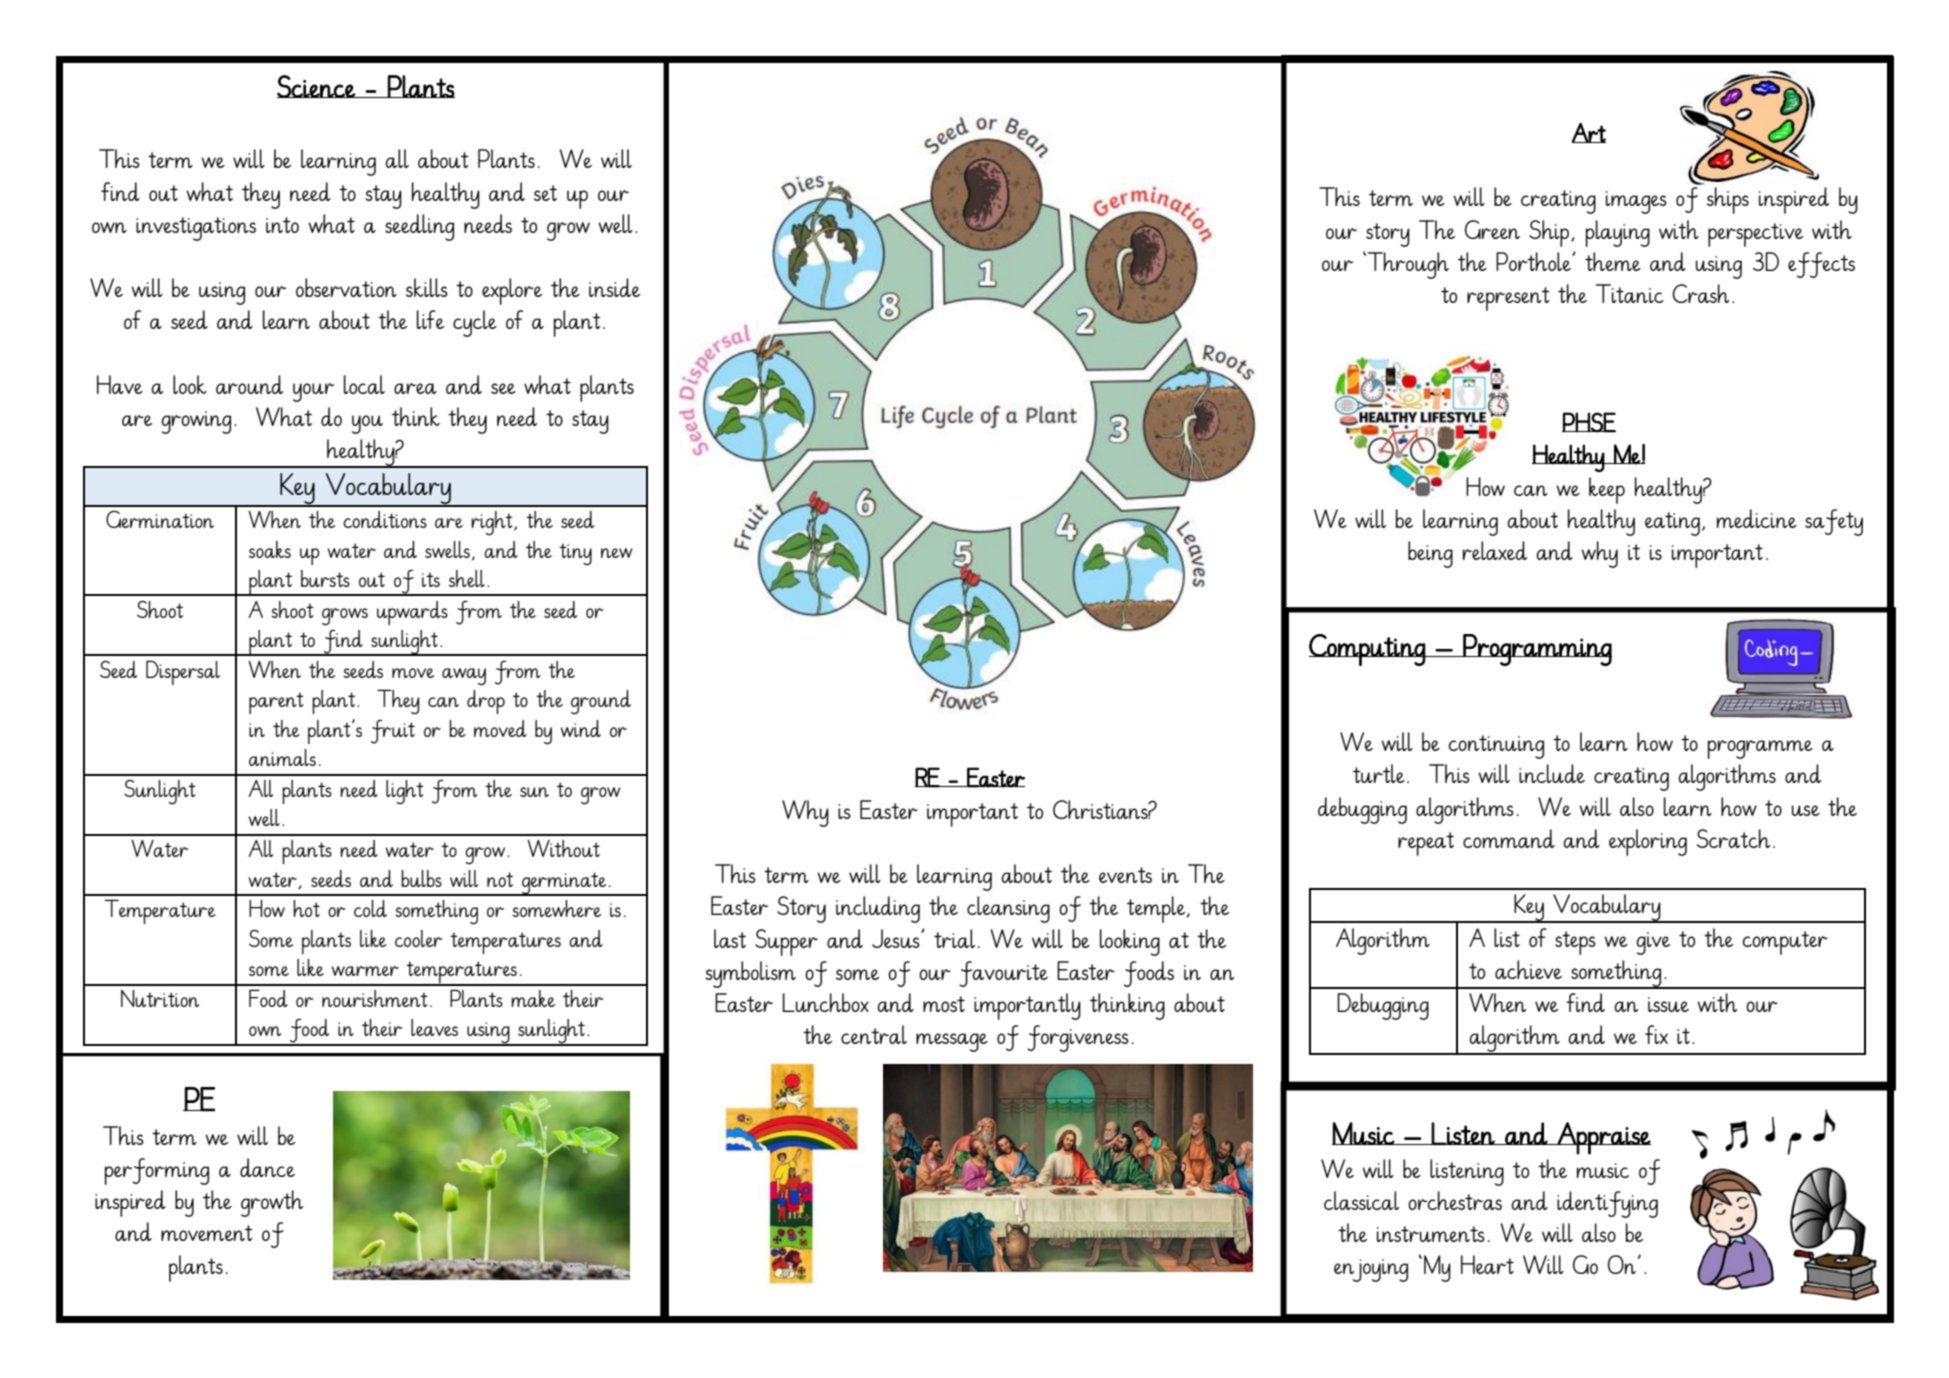  Describe the element at coordinates (1003, 974) in the screenshot. I see `favourite` at that location.
